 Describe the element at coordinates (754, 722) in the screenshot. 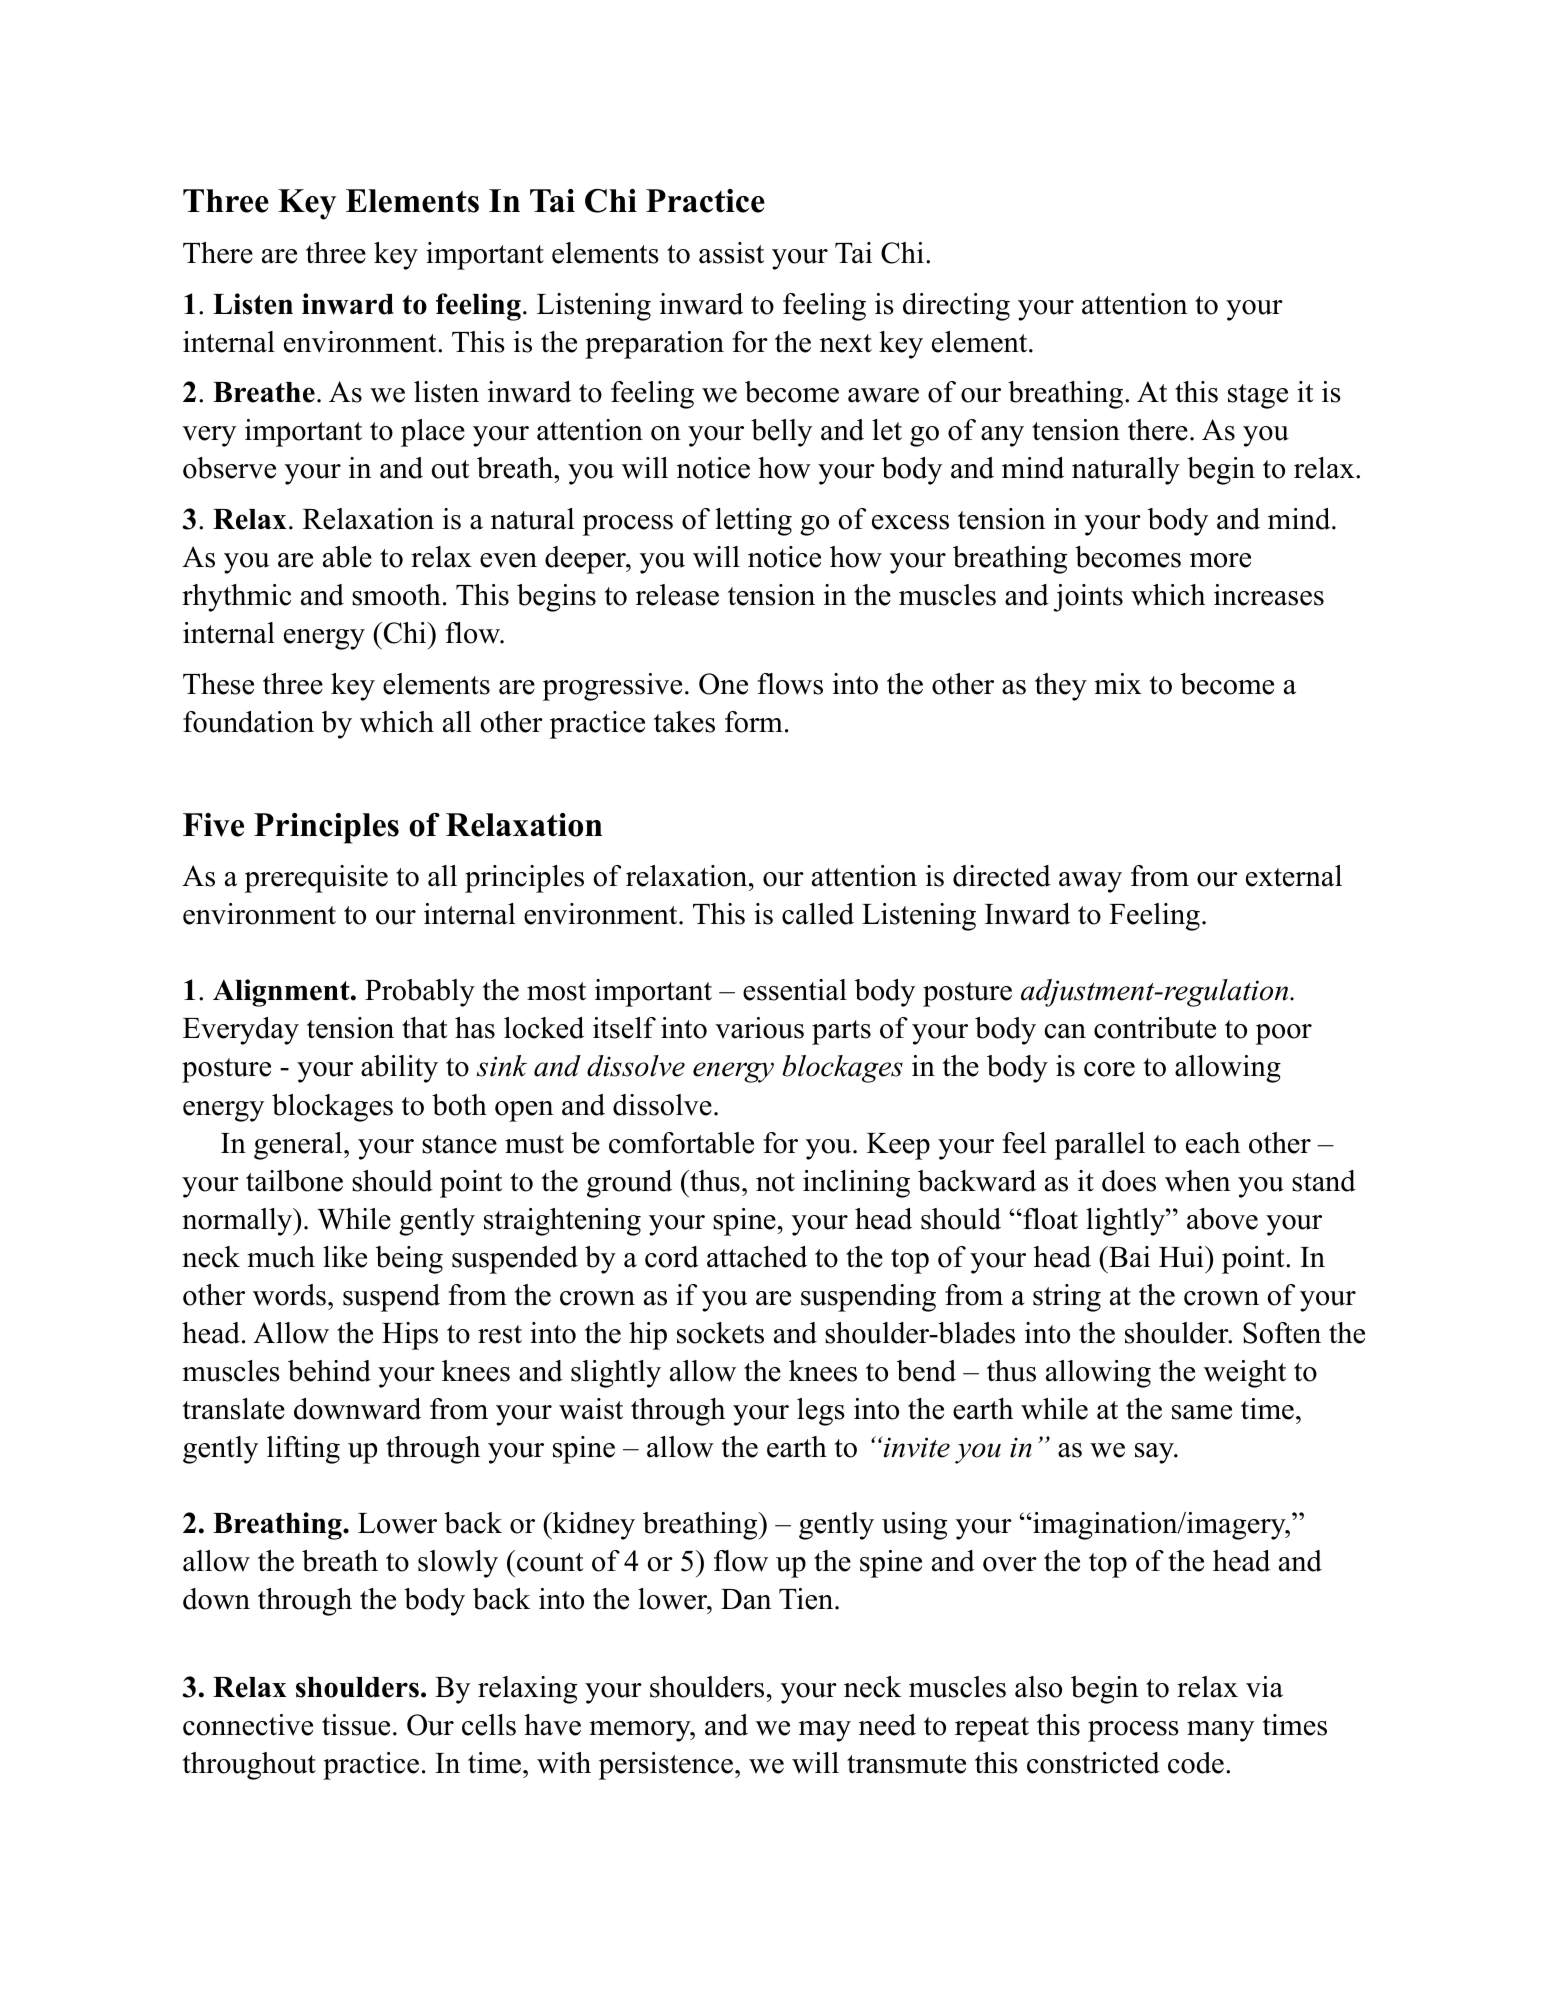

I see `form` at that location.
